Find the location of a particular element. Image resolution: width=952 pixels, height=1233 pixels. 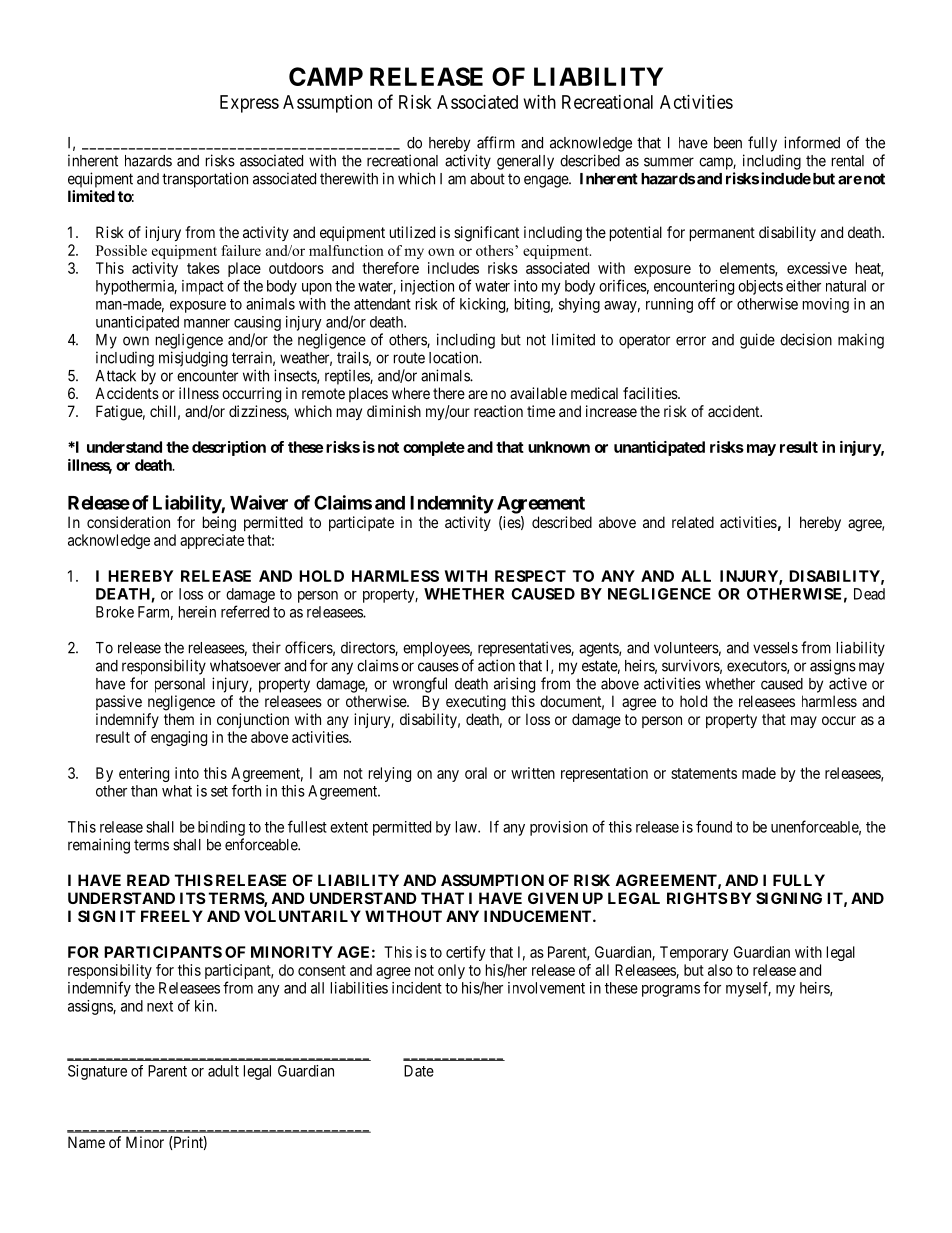

informed is located at coordinates (812, 142).
